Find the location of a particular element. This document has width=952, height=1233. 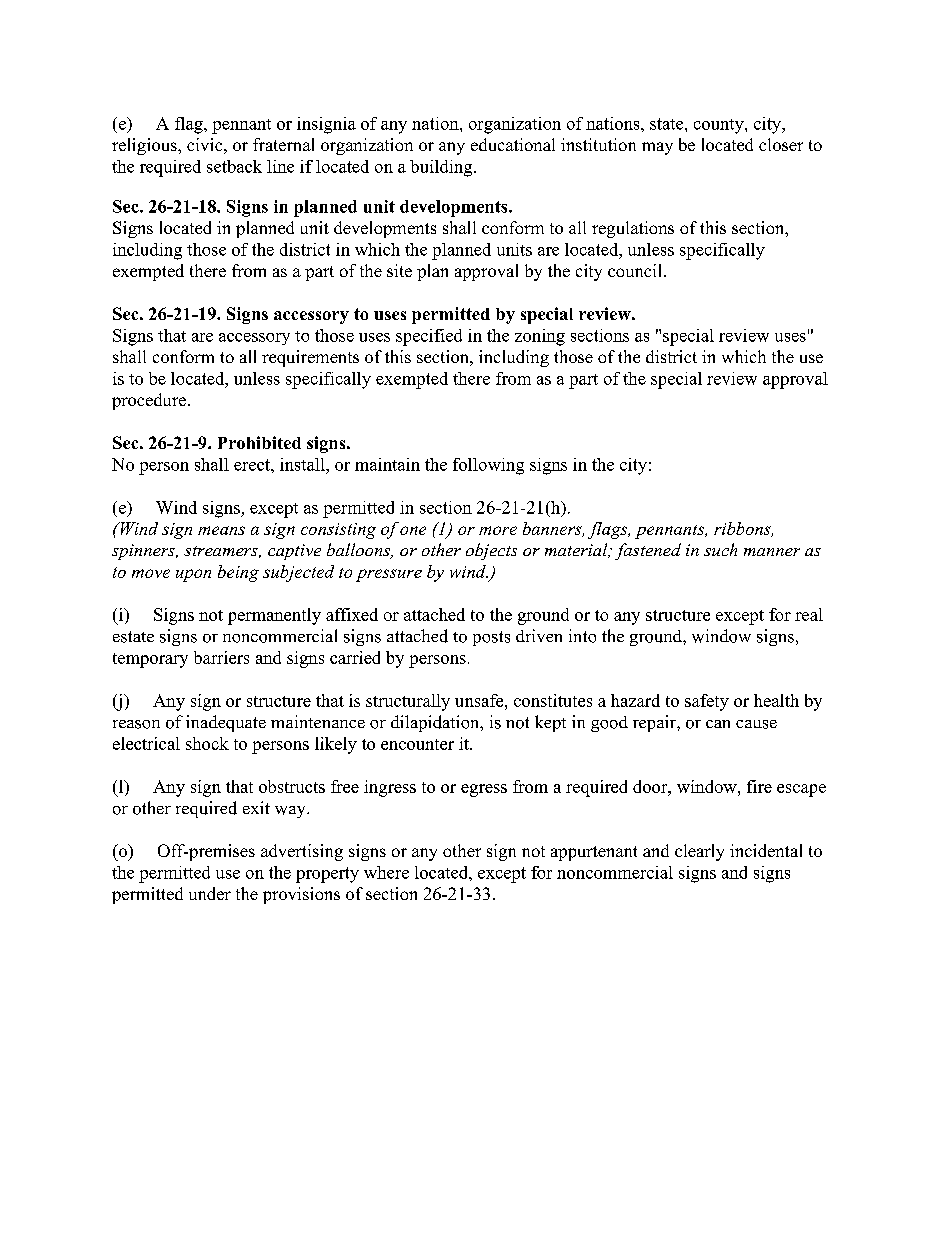

where is located at coordinates (386, 872).
